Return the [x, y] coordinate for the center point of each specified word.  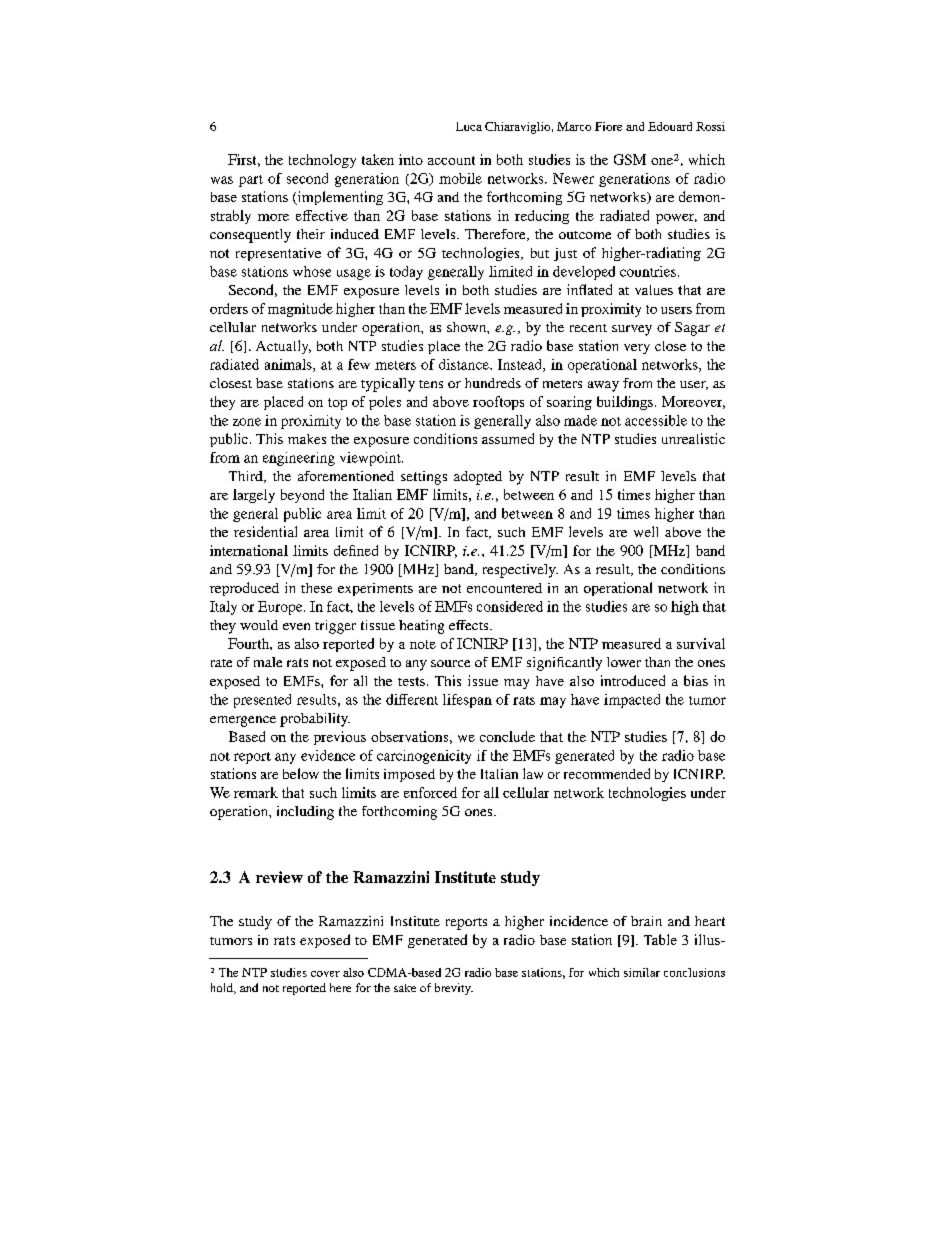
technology [322, 161]
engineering [299, 459]
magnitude [300, 310]
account [451, 160]
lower [624, 662]
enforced [430, 792]
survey [632, 330]
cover [325, 974]
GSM [630, 159]
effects [470, 625]
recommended [607, 773]
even [296, 626]
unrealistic [693, 438]
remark [256, 792]
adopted [478, 478]
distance [465, 364]
